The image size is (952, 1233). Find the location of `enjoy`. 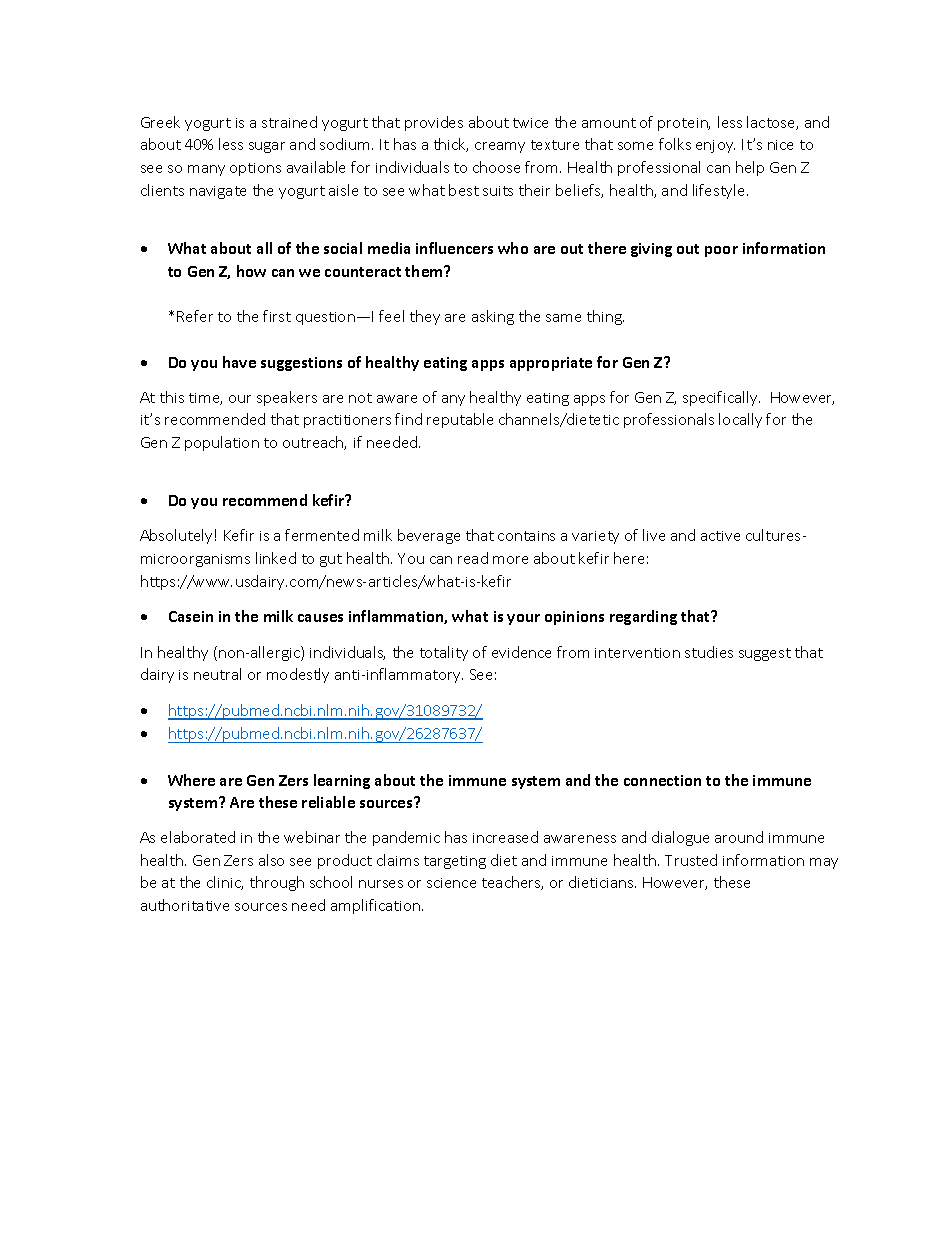

enjoy is located at coordinates (715, 146).
